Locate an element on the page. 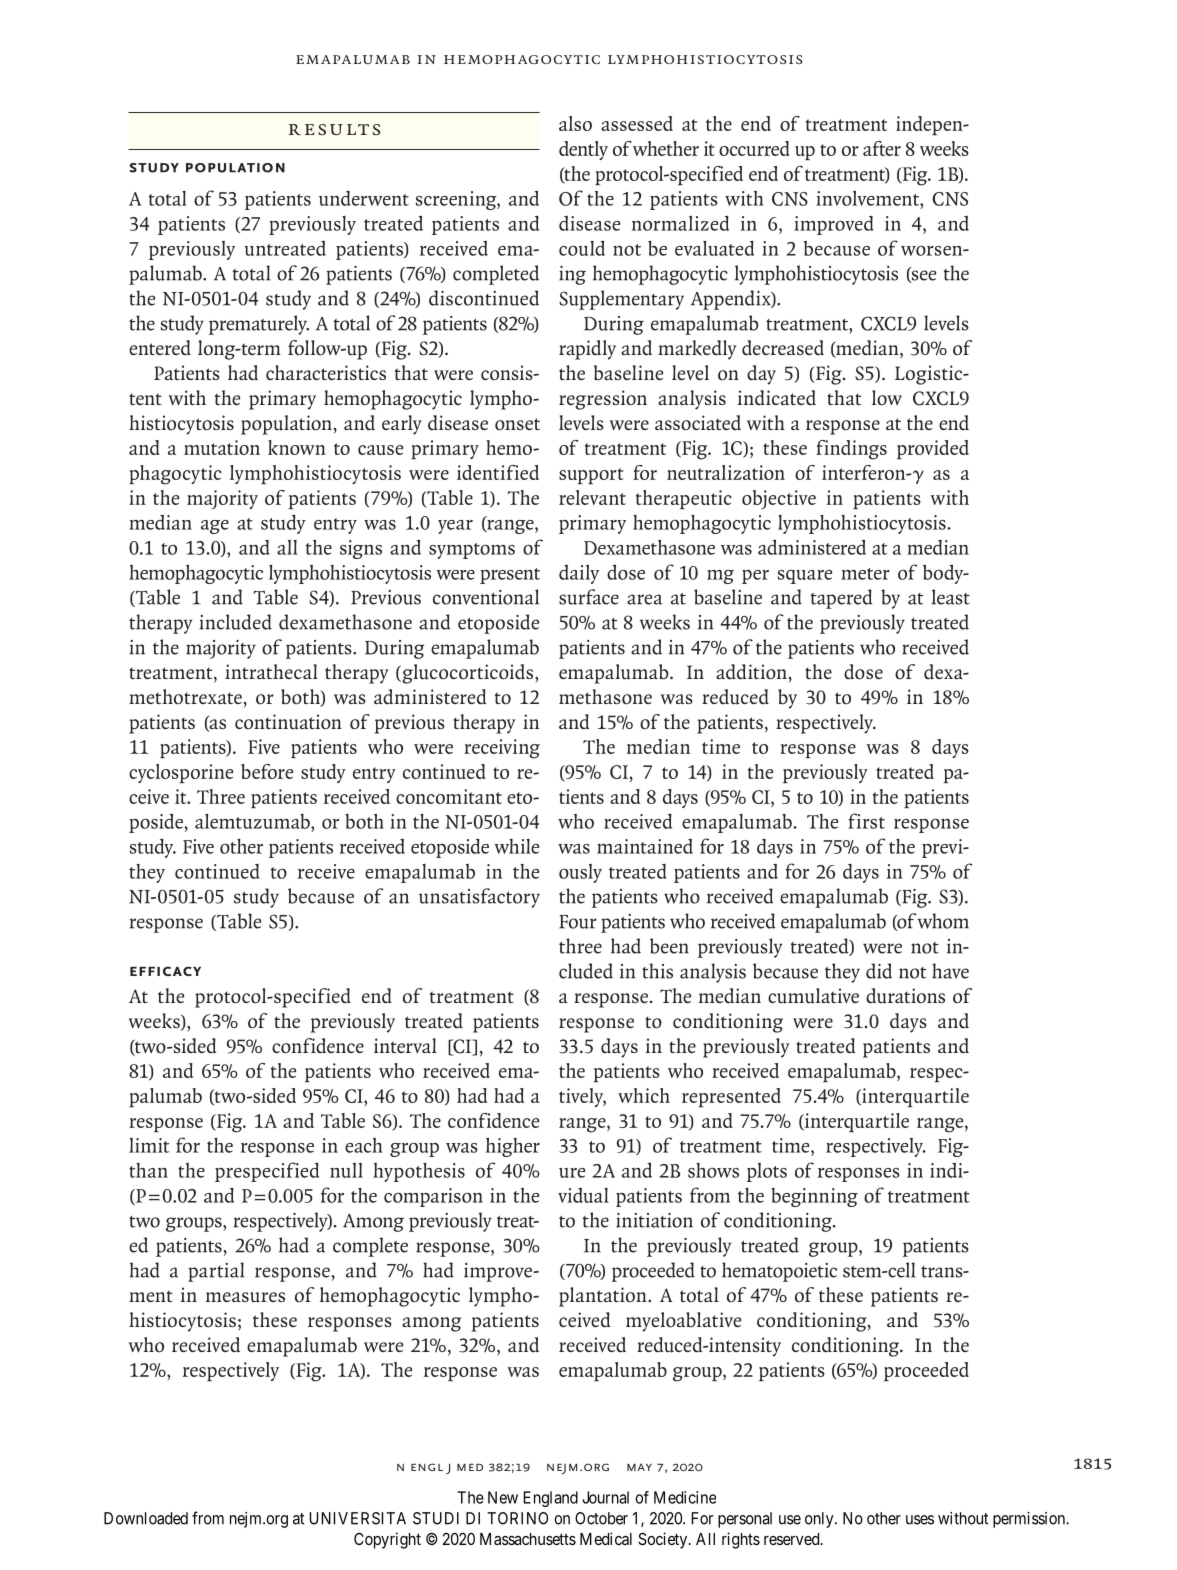 The height and width of the document is (1570, 1177). UNIVERSITA is located at coordinates (357, 1518).
